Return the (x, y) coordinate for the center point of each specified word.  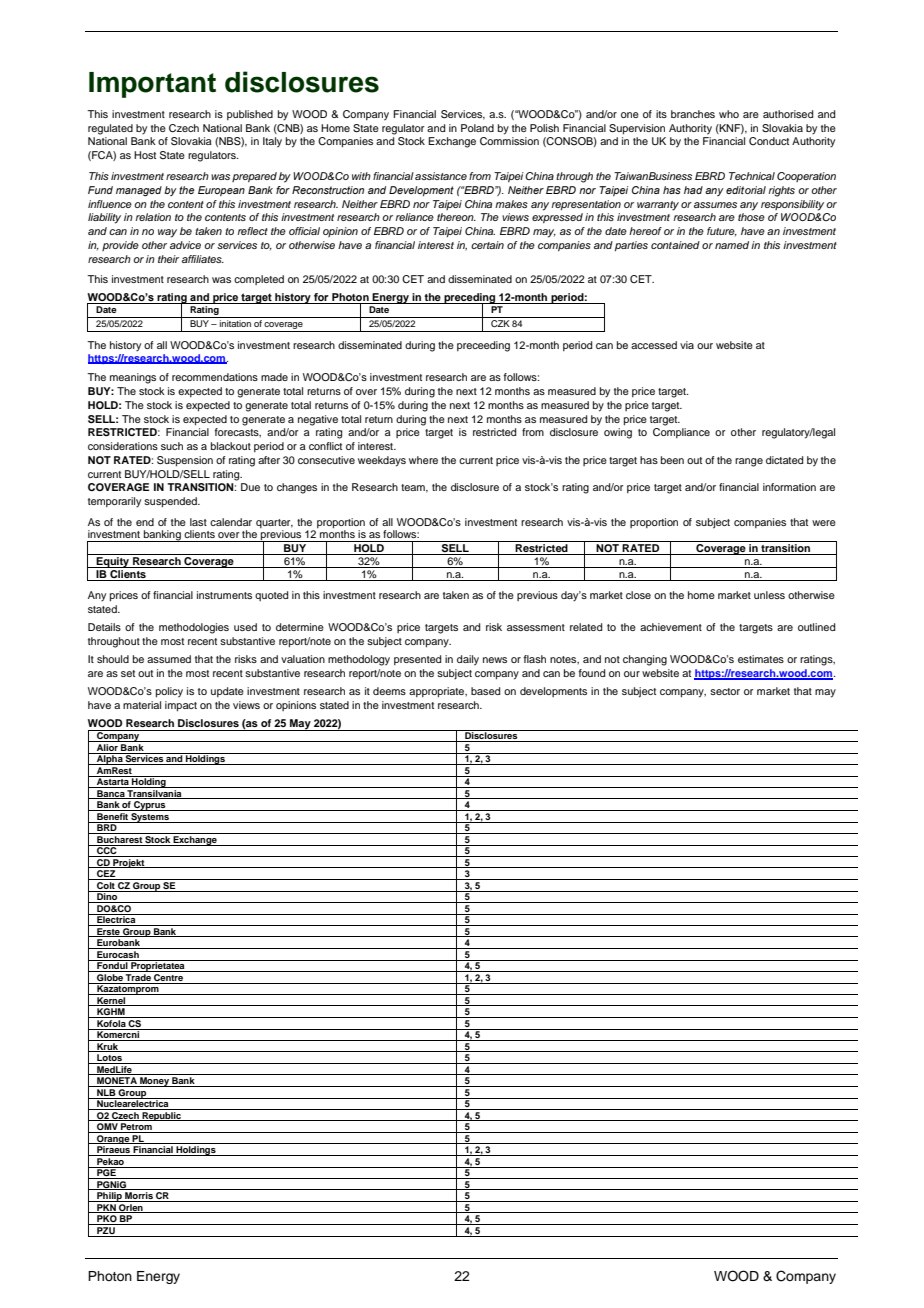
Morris (139, 1197)
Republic (161, 1116)
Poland (477, 128)
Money (154, 1082)
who (729, 114)
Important (152, 85)
